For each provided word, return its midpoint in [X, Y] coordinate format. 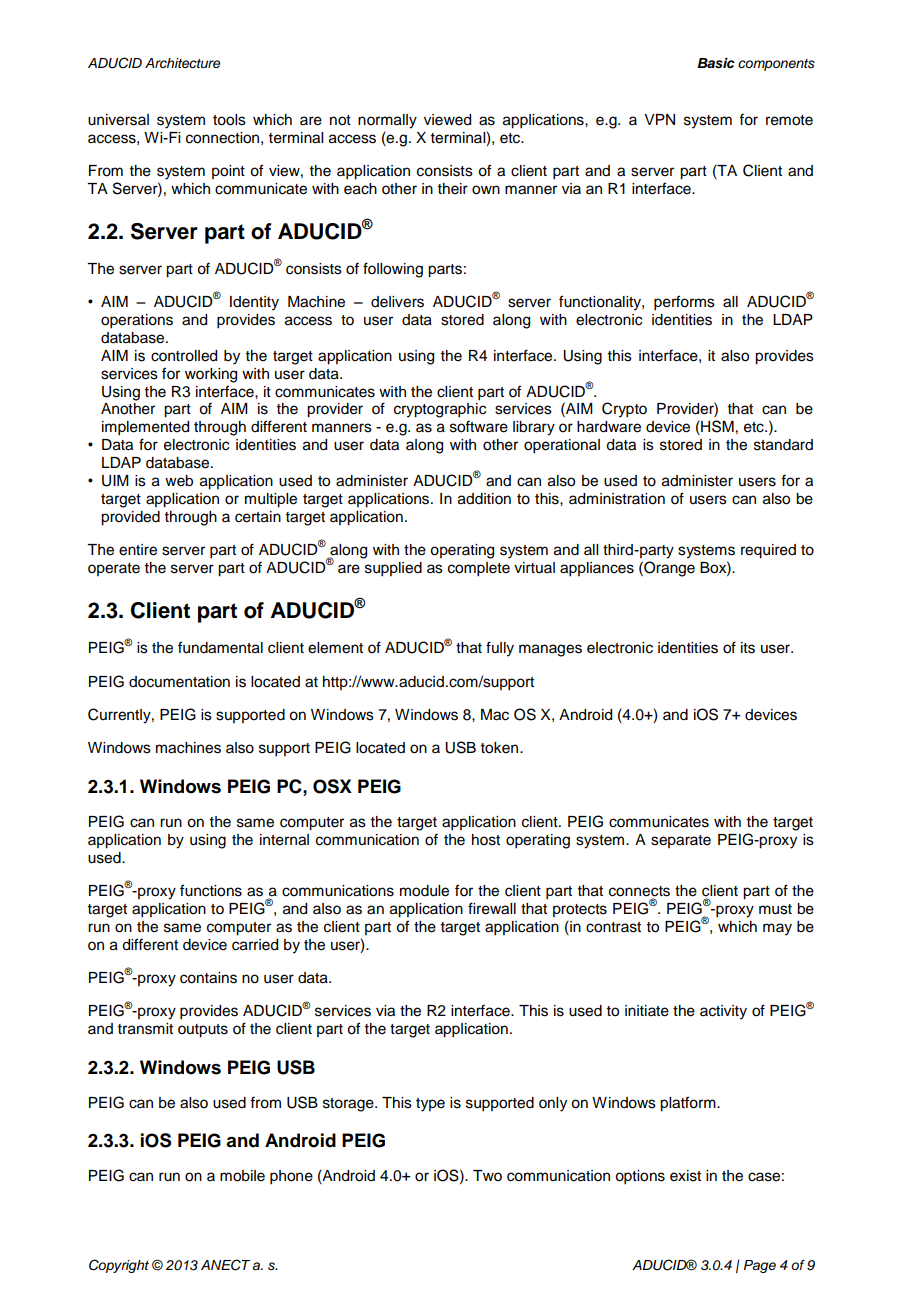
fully [500, 649]
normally [387, 121]
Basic [716, 63]
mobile [242, 1176]
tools [229, 120]
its [748, 648]
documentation [179, 682]
